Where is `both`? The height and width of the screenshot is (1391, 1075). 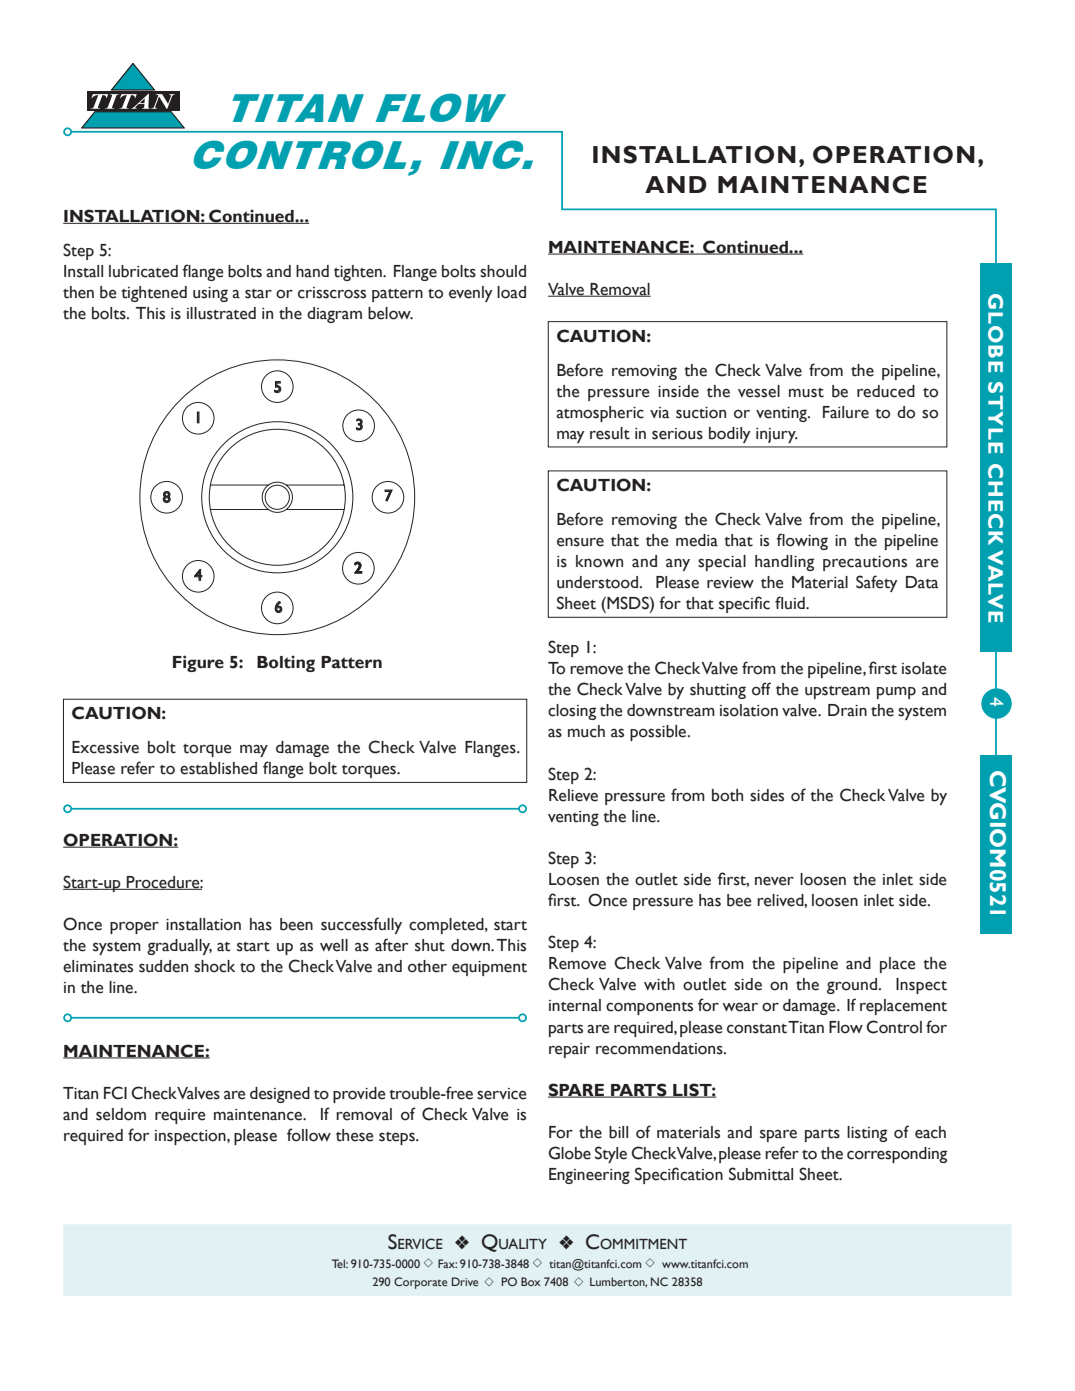 both is located at coordinates (727, 795).
